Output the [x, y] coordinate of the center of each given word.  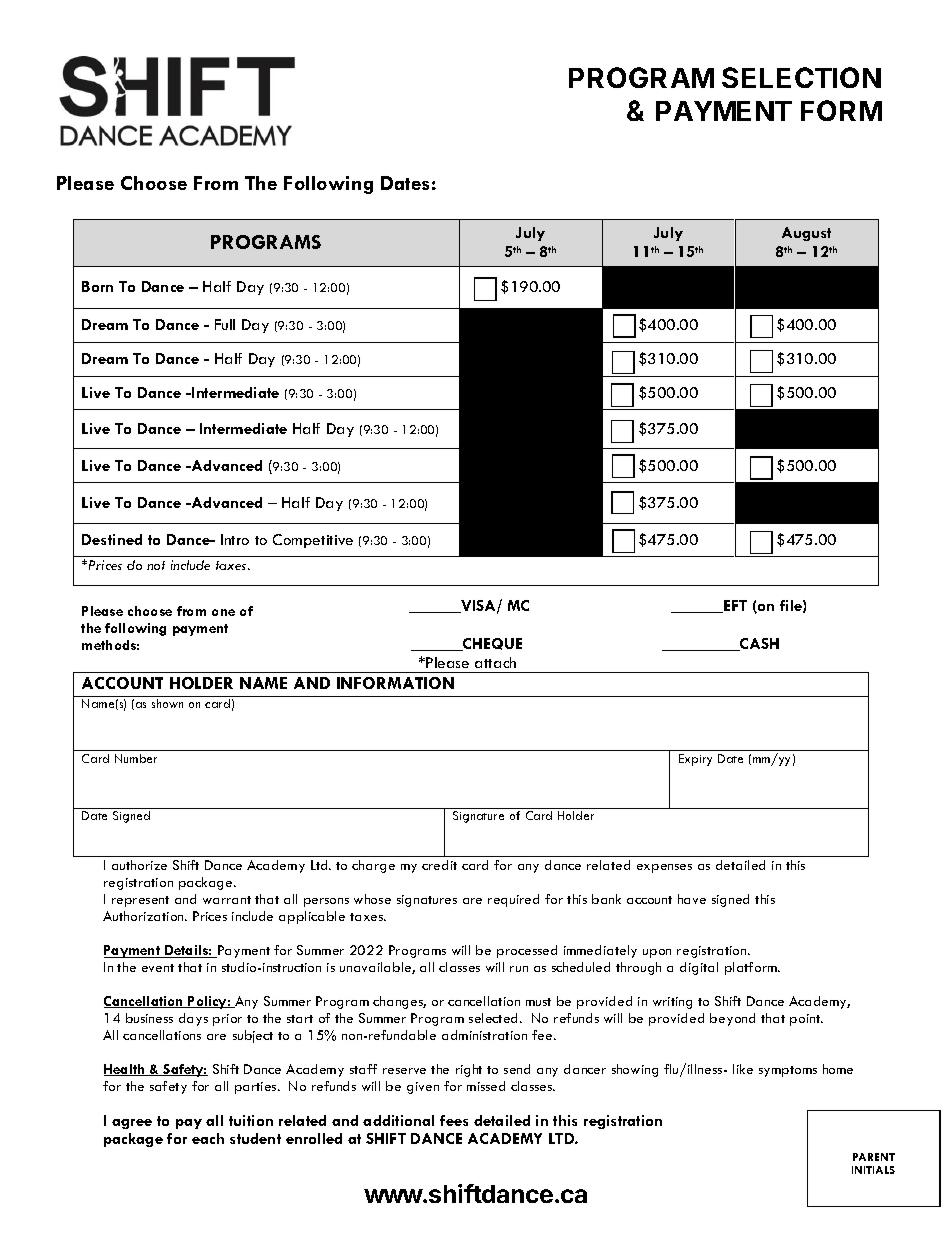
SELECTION [801, 77]
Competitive [313, 541]
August [806, 234]
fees [454, 1120]
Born [97, 286]
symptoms [788, 1071]
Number [136, 758]
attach [495, 662]
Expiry [695, 760]
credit [439, 865]
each [208, 1138]
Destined [112, 539]
